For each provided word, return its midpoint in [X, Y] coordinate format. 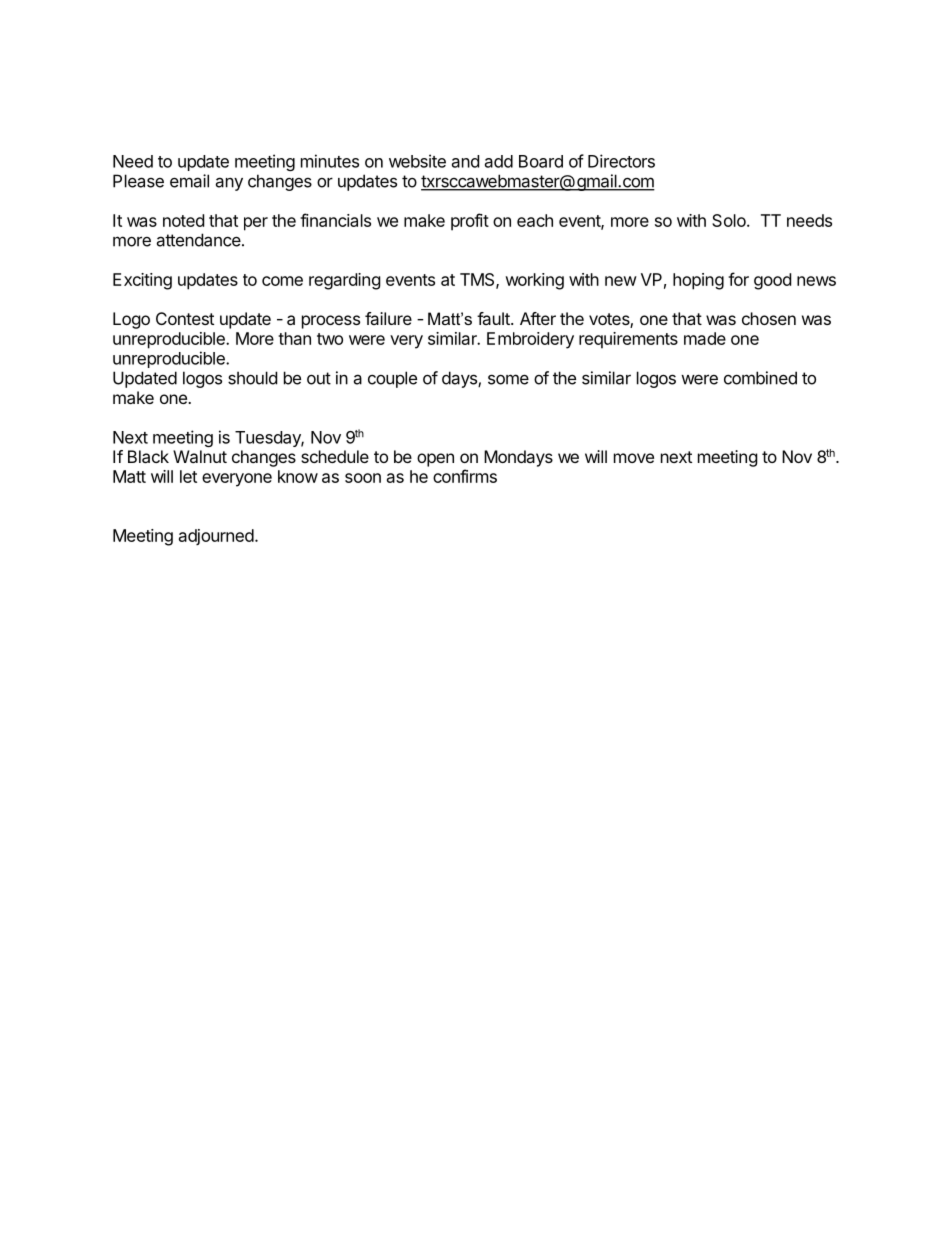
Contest [185, 318]
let [188, 476]
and [465, 161]
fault [494, 318]
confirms [465, 476]
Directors [621, 161]
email [189, 181]
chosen [769, 318]
